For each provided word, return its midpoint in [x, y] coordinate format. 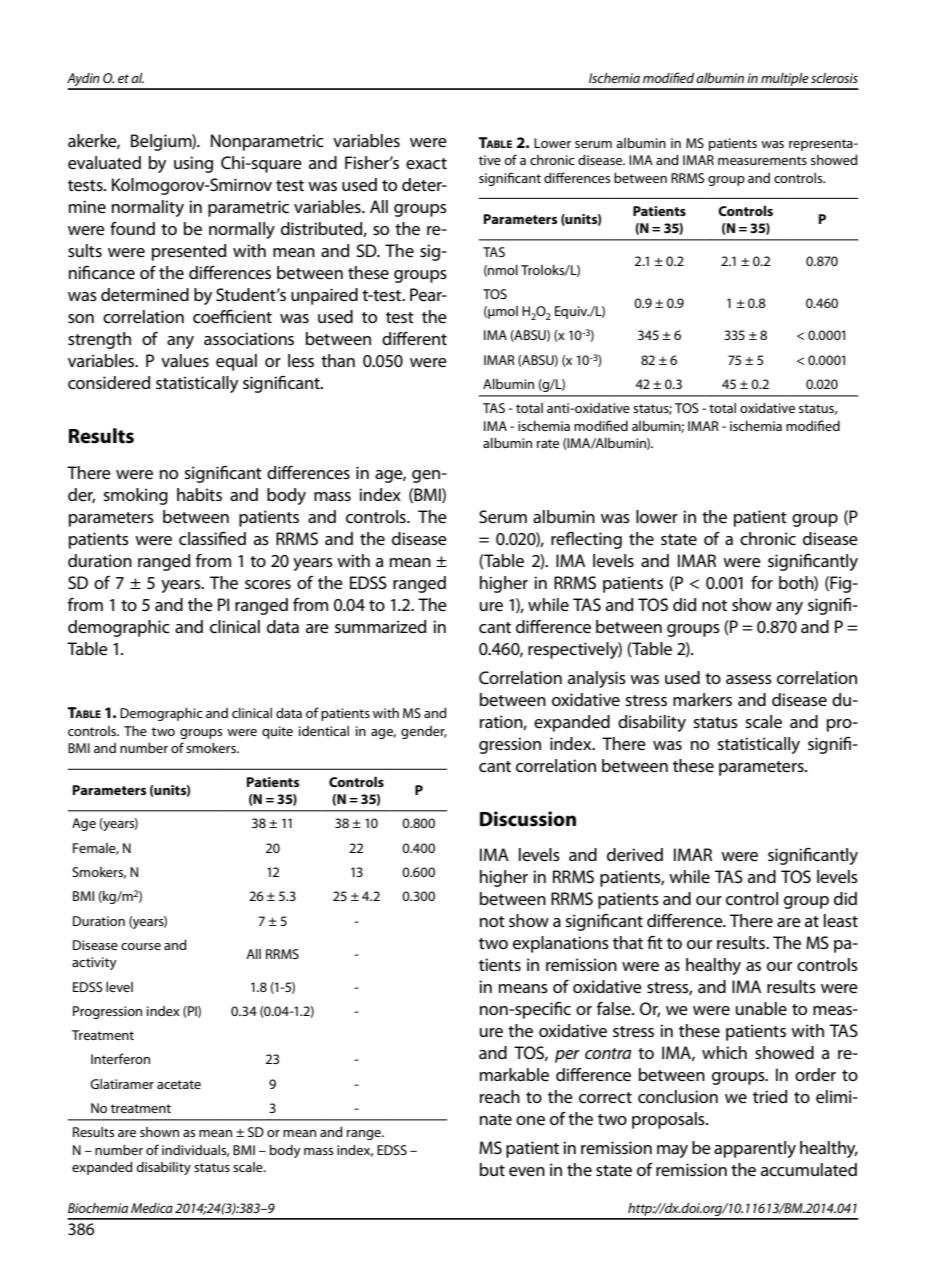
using [193, 164]
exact [426, 164]
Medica [152, 1208]
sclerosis [834, 78]
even [527, 1172]
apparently [755, 1149]
